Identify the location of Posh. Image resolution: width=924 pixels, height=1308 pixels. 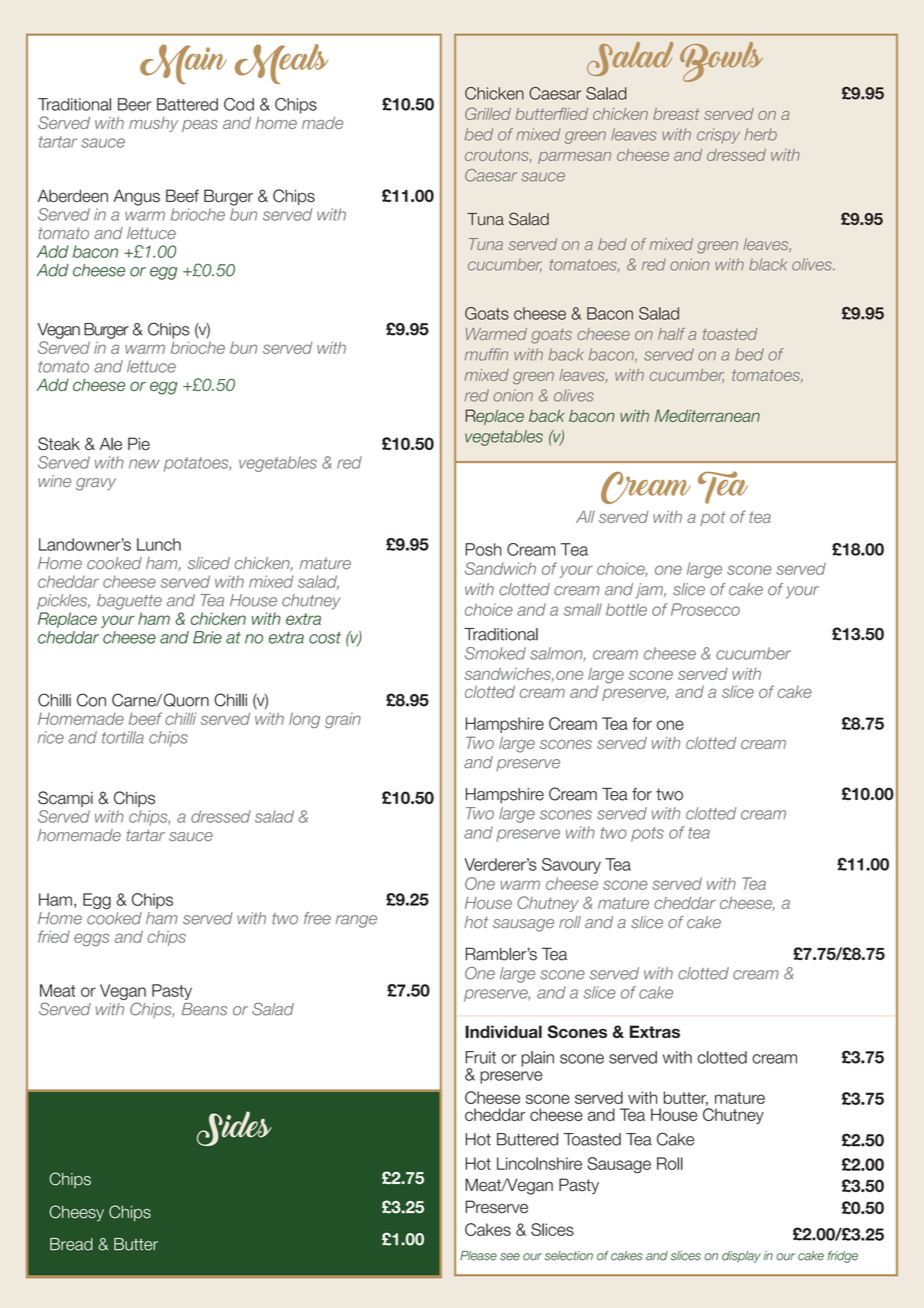
(484, 549).
